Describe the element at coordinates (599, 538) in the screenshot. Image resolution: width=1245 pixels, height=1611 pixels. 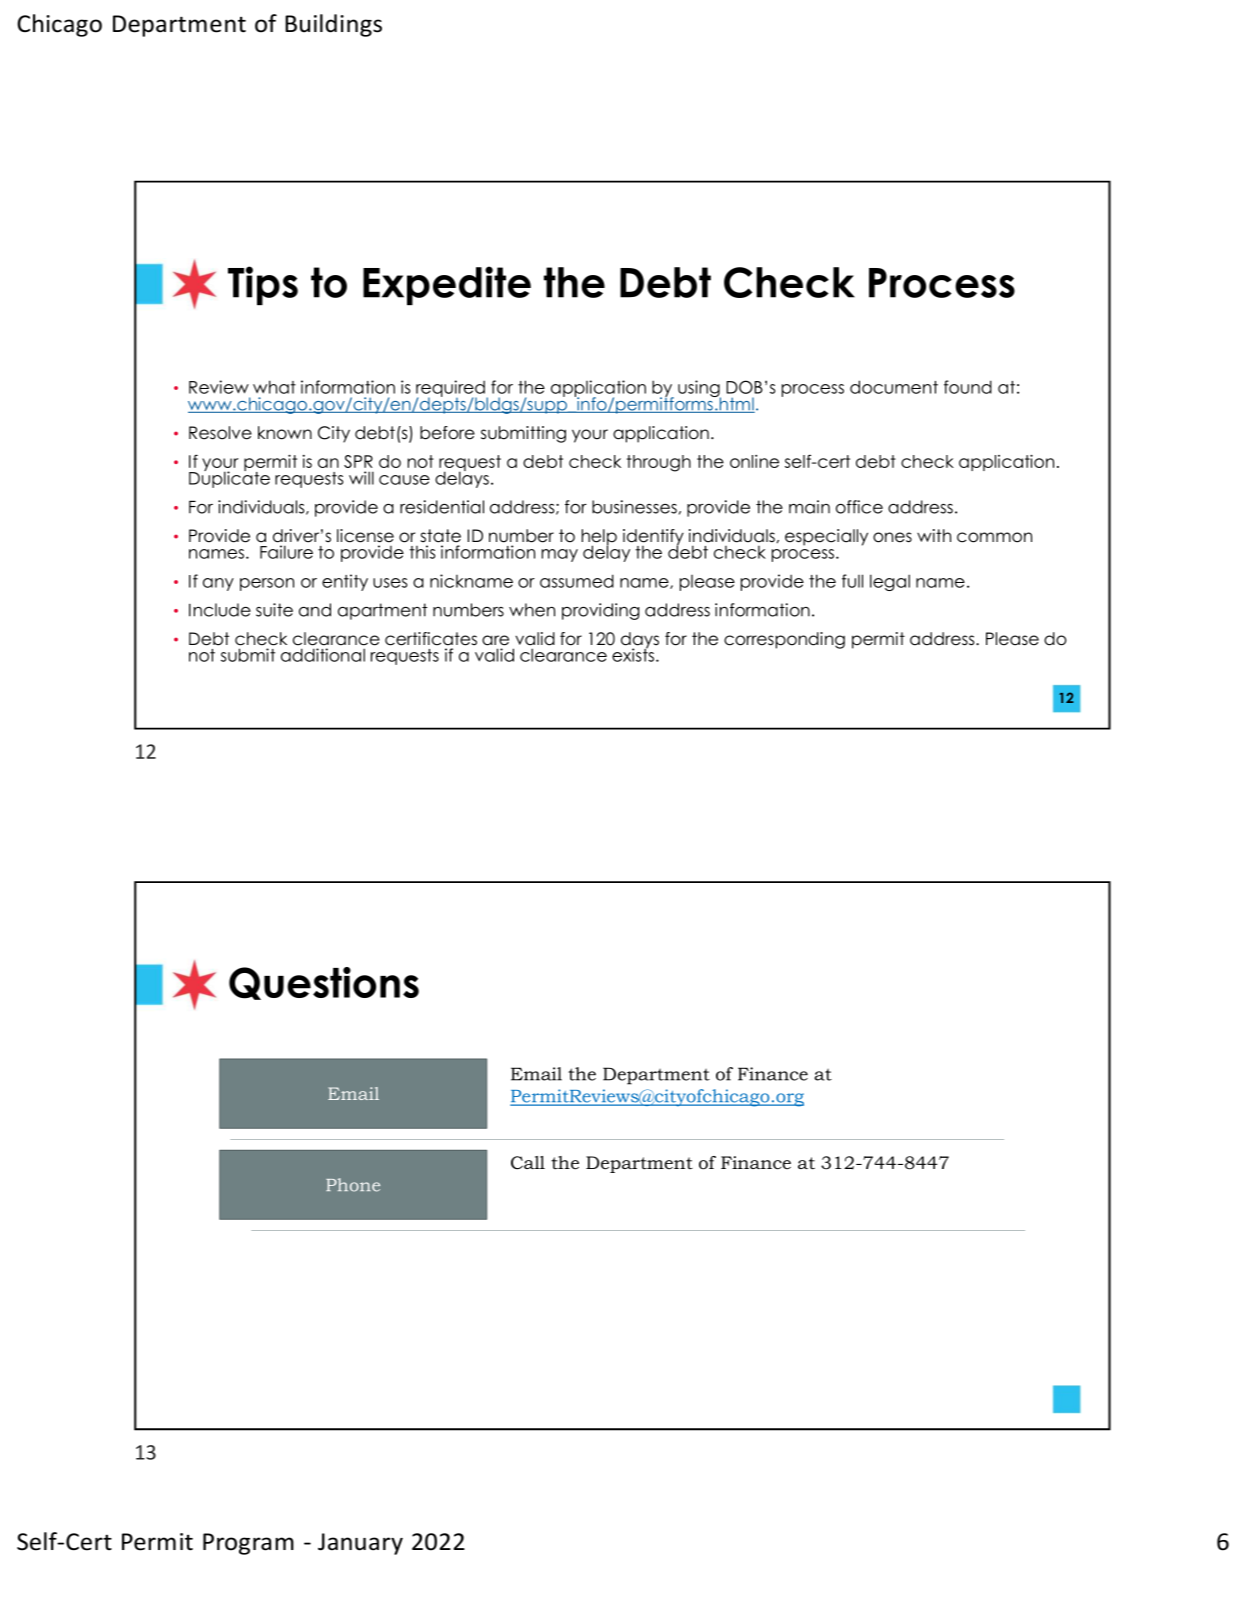
I see `help` at that location.
